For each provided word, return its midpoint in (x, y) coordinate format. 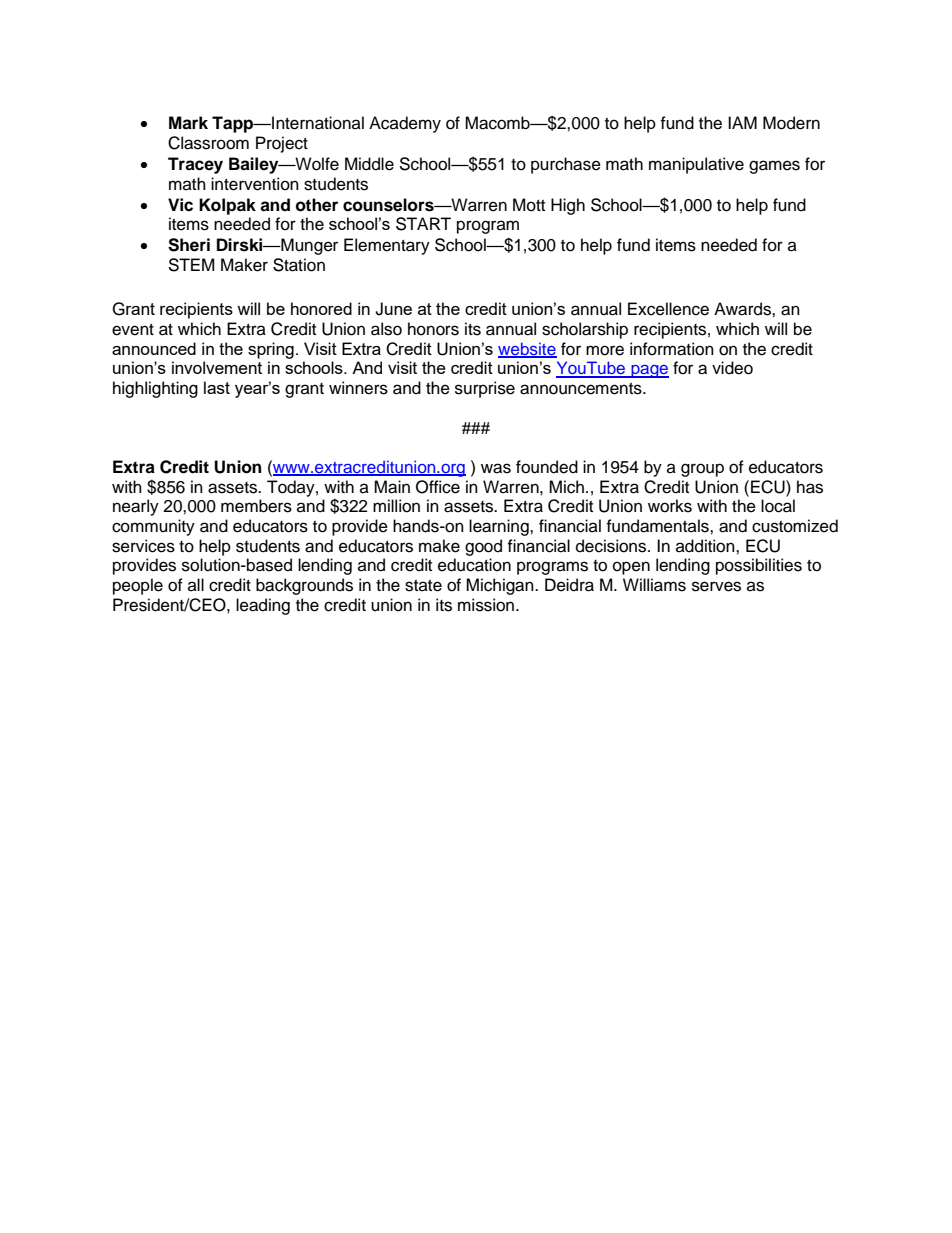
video (732, 368)
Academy (405, 124)
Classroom (208, 143)
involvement (217, 367)
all (196, 584)
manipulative (696, 165)
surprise (485, 389)
